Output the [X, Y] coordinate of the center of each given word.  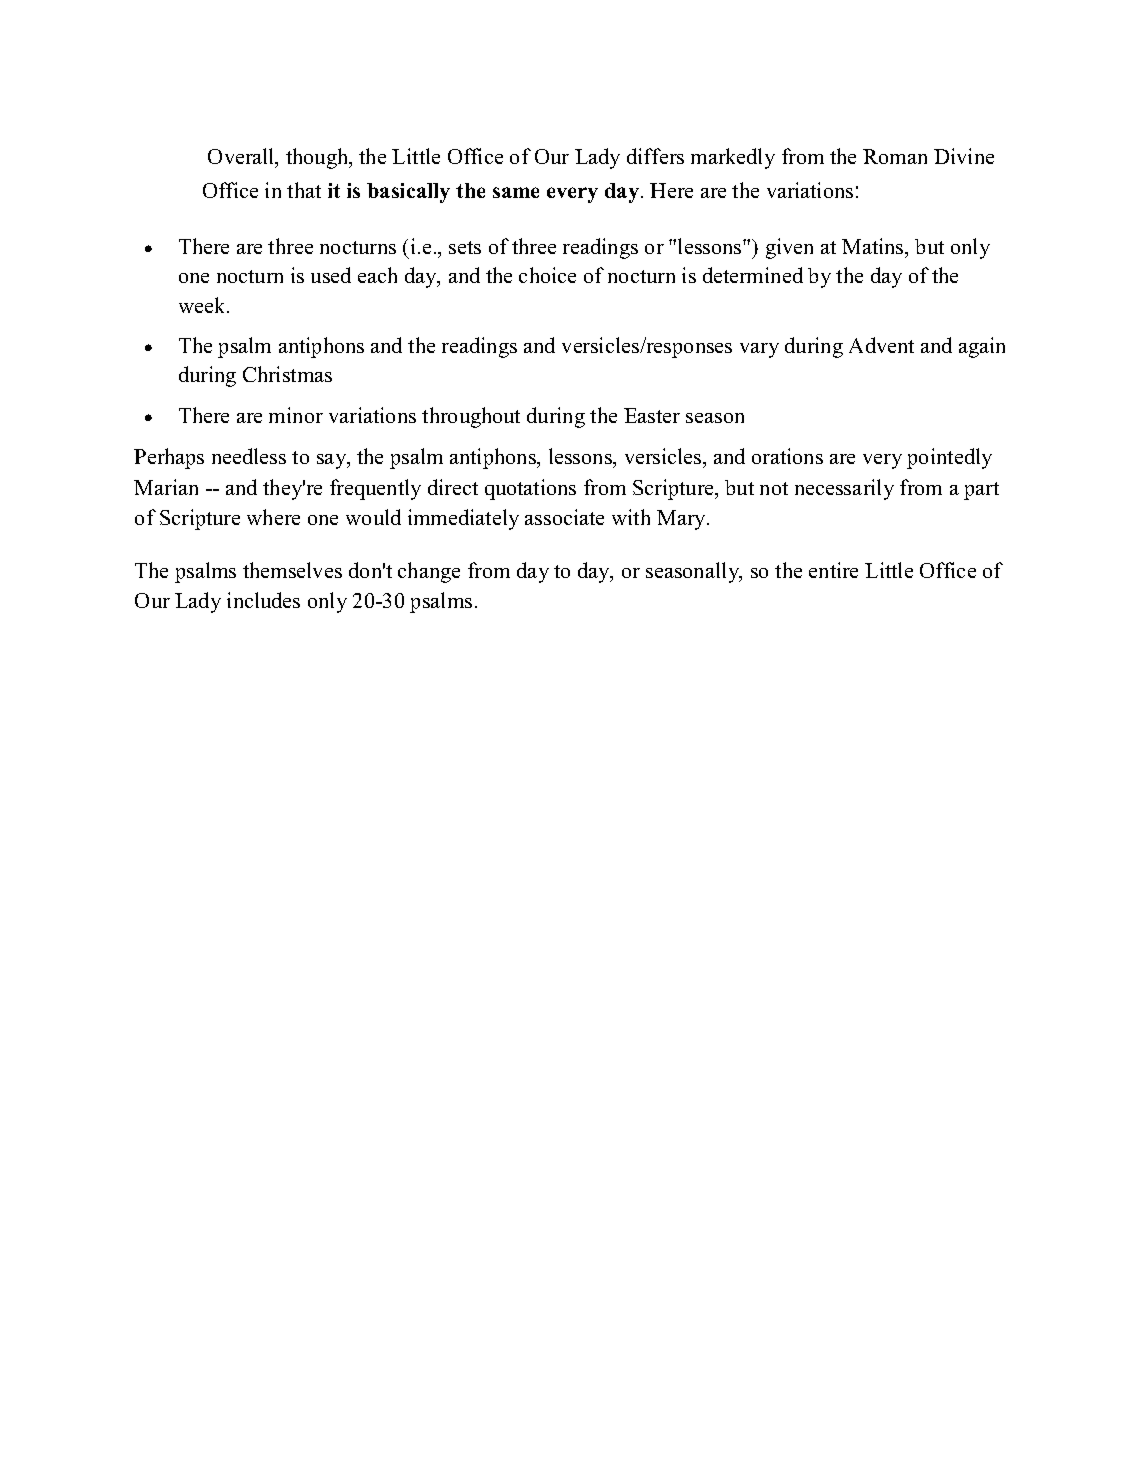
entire [833, 570]
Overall [242, 157]
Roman [895, 156]
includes [263, 600]
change [429, 572]
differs [655, 156]
